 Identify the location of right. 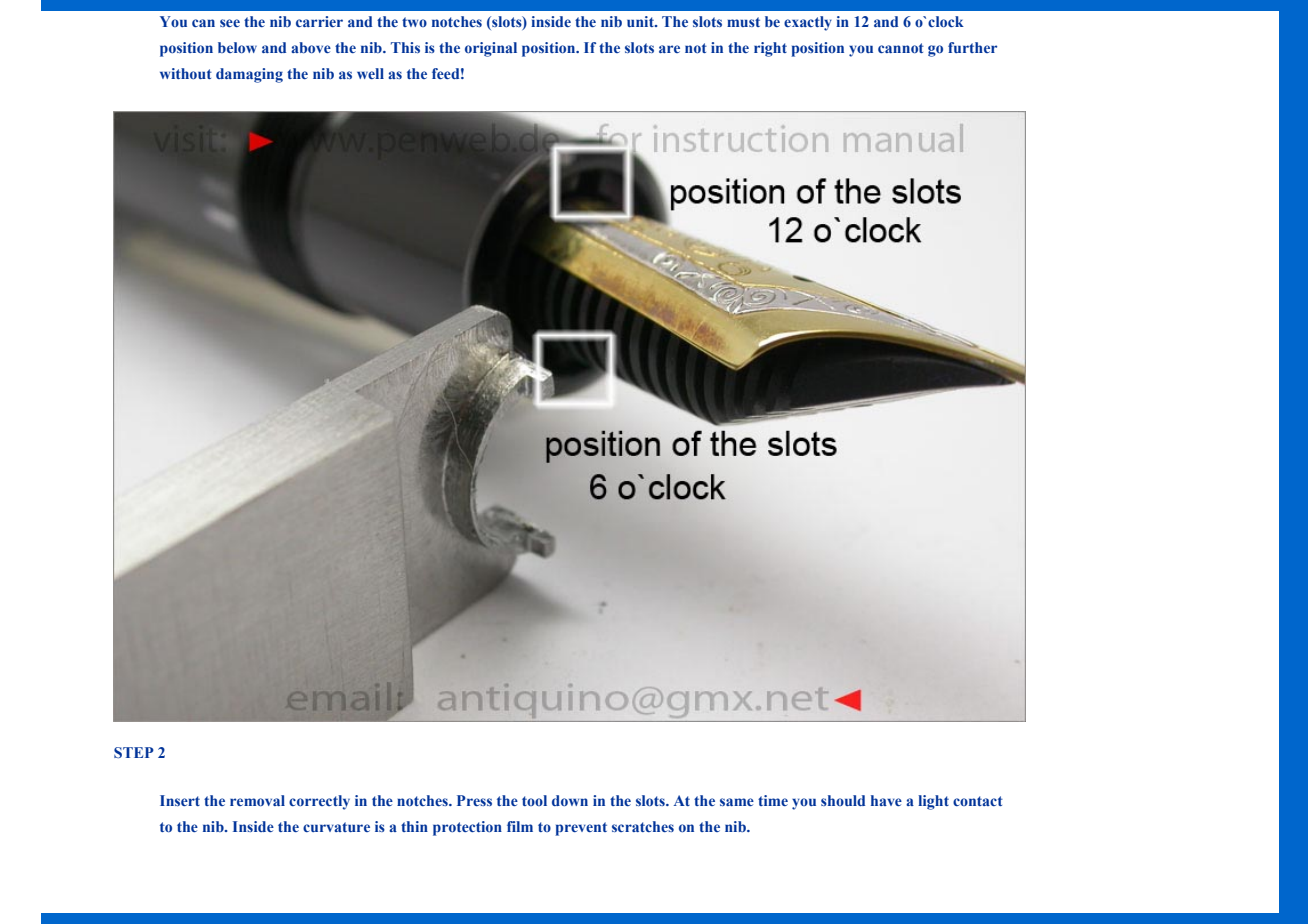
(770, 49).
